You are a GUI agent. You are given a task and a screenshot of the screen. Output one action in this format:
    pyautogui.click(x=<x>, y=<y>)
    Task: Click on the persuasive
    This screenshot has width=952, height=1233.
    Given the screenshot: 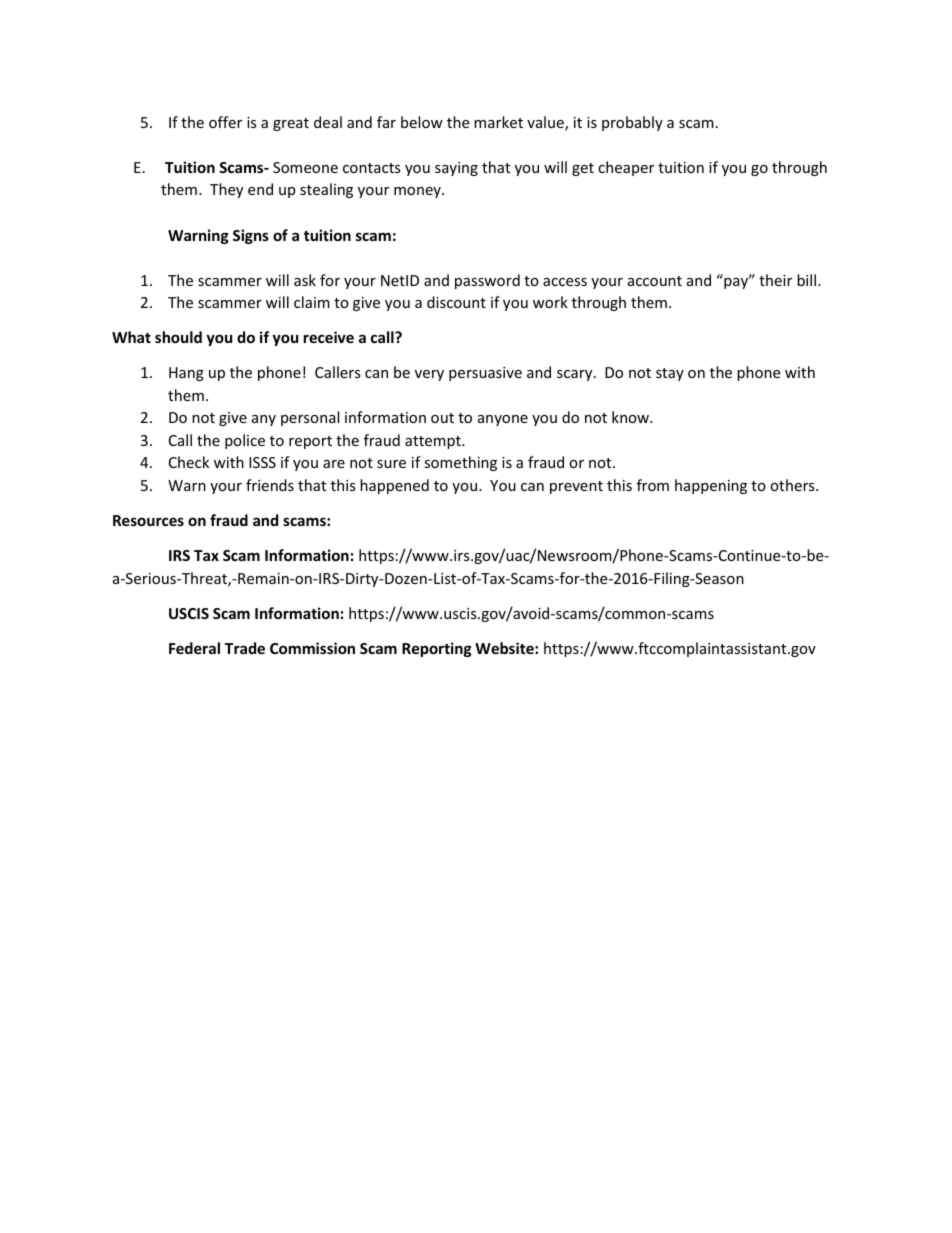 What is the action you would take?
    pyautogui.click(x=485, y=374)
